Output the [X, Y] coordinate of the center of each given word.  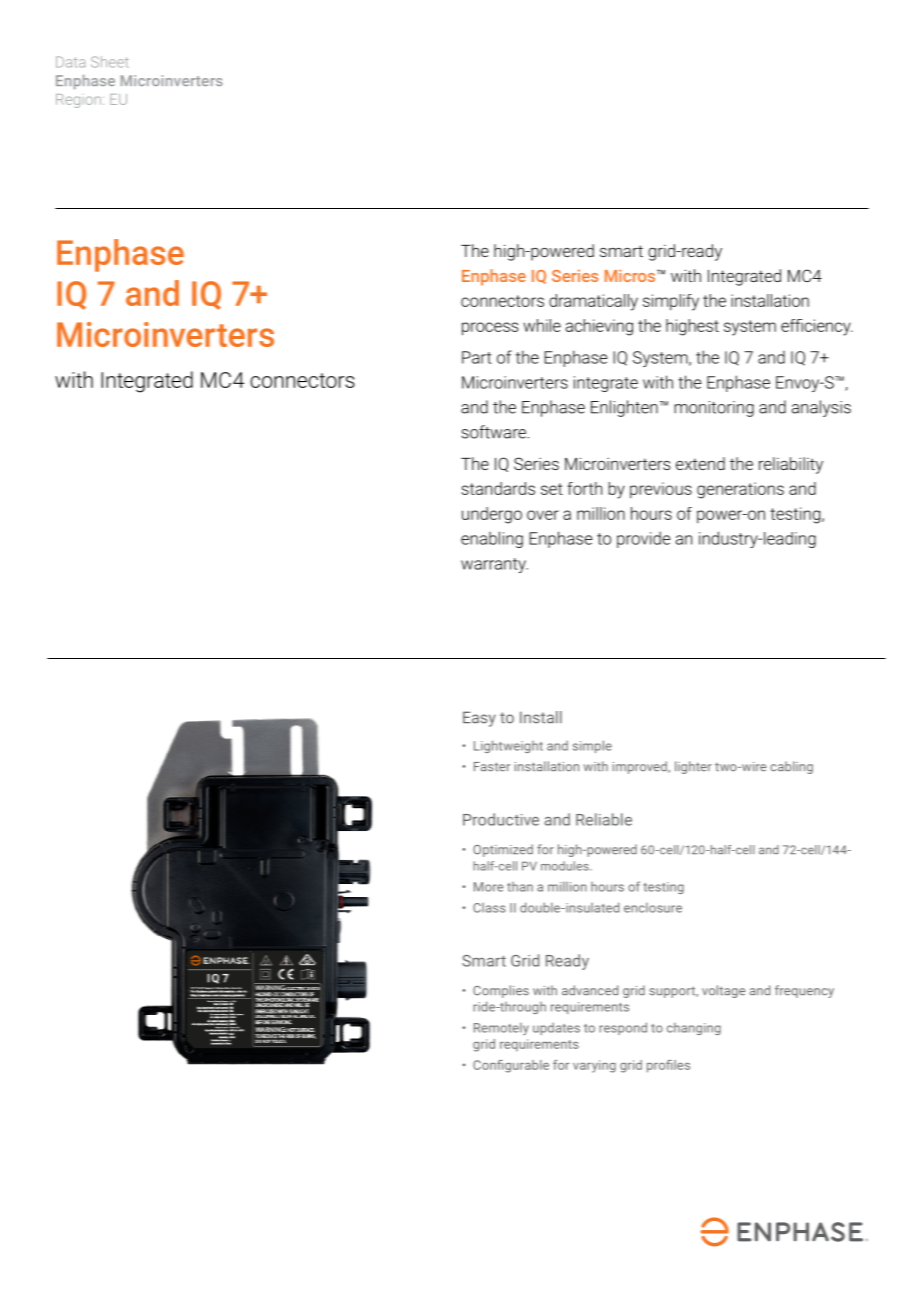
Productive [501, 819]
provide [643, 539]
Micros [631, 275]
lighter [693, 767]
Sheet [110, 62]
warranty [494, 565]
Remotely [501, 1028]
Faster [492, 767]
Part [477, 357]
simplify [671, 302]
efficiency [817, 327]
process [490, 329]
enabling [492, 539]
